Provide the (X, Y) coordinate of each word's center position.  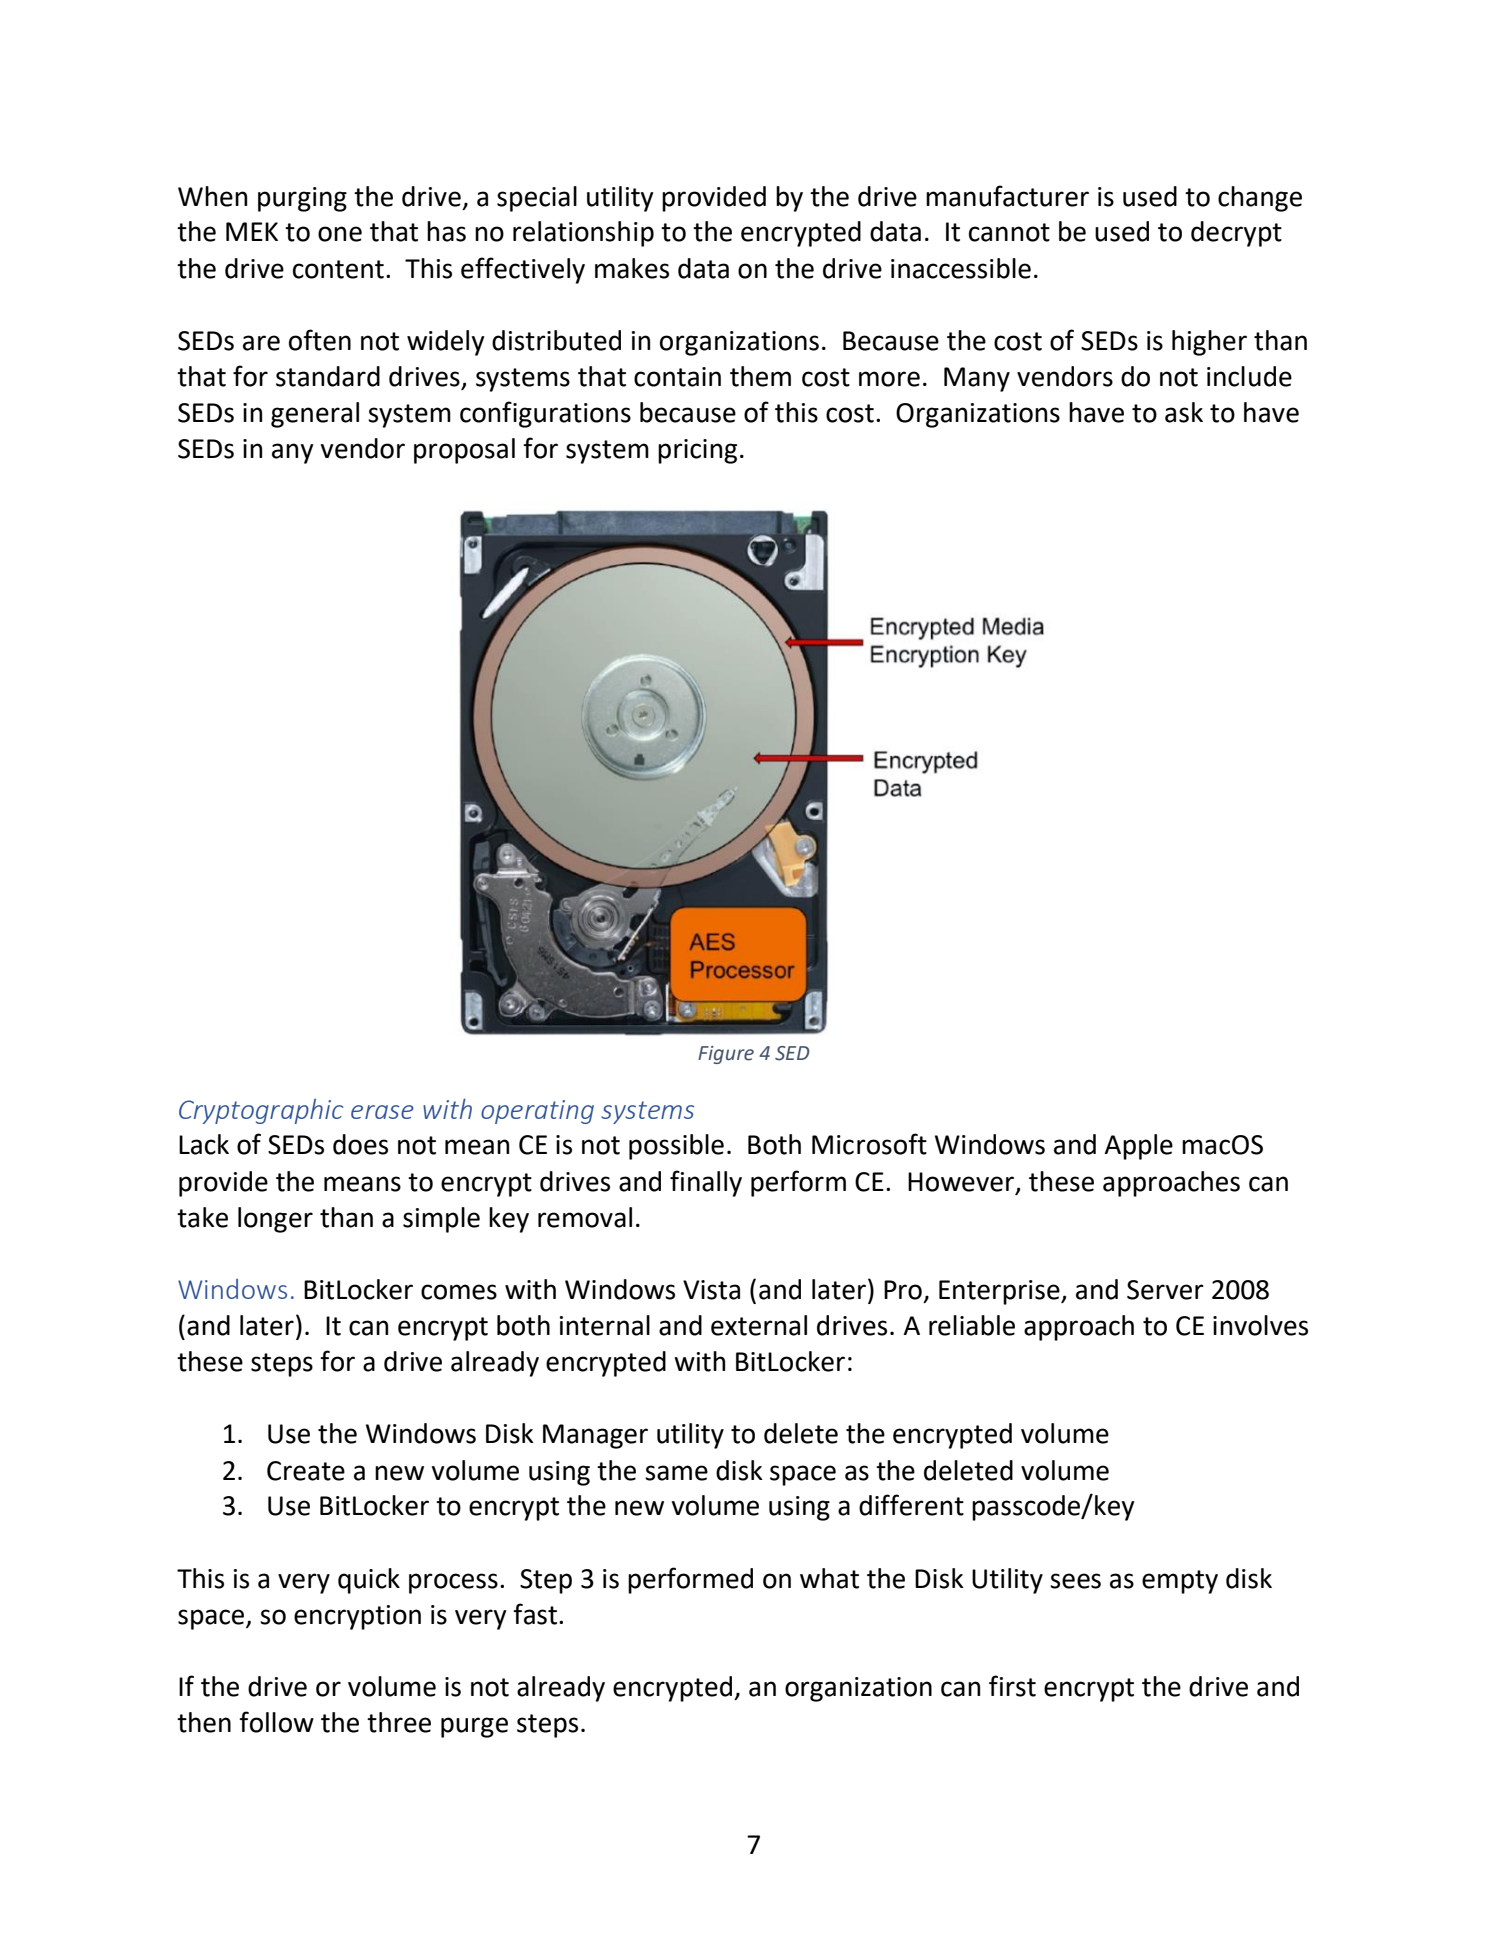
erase (382, 1112)
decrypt (1236, 234)
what (829, 1578)
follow (276, 1722)
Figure (726, 1055)
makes (632, 268)
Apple (1138, 1147)
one (340, 234)
